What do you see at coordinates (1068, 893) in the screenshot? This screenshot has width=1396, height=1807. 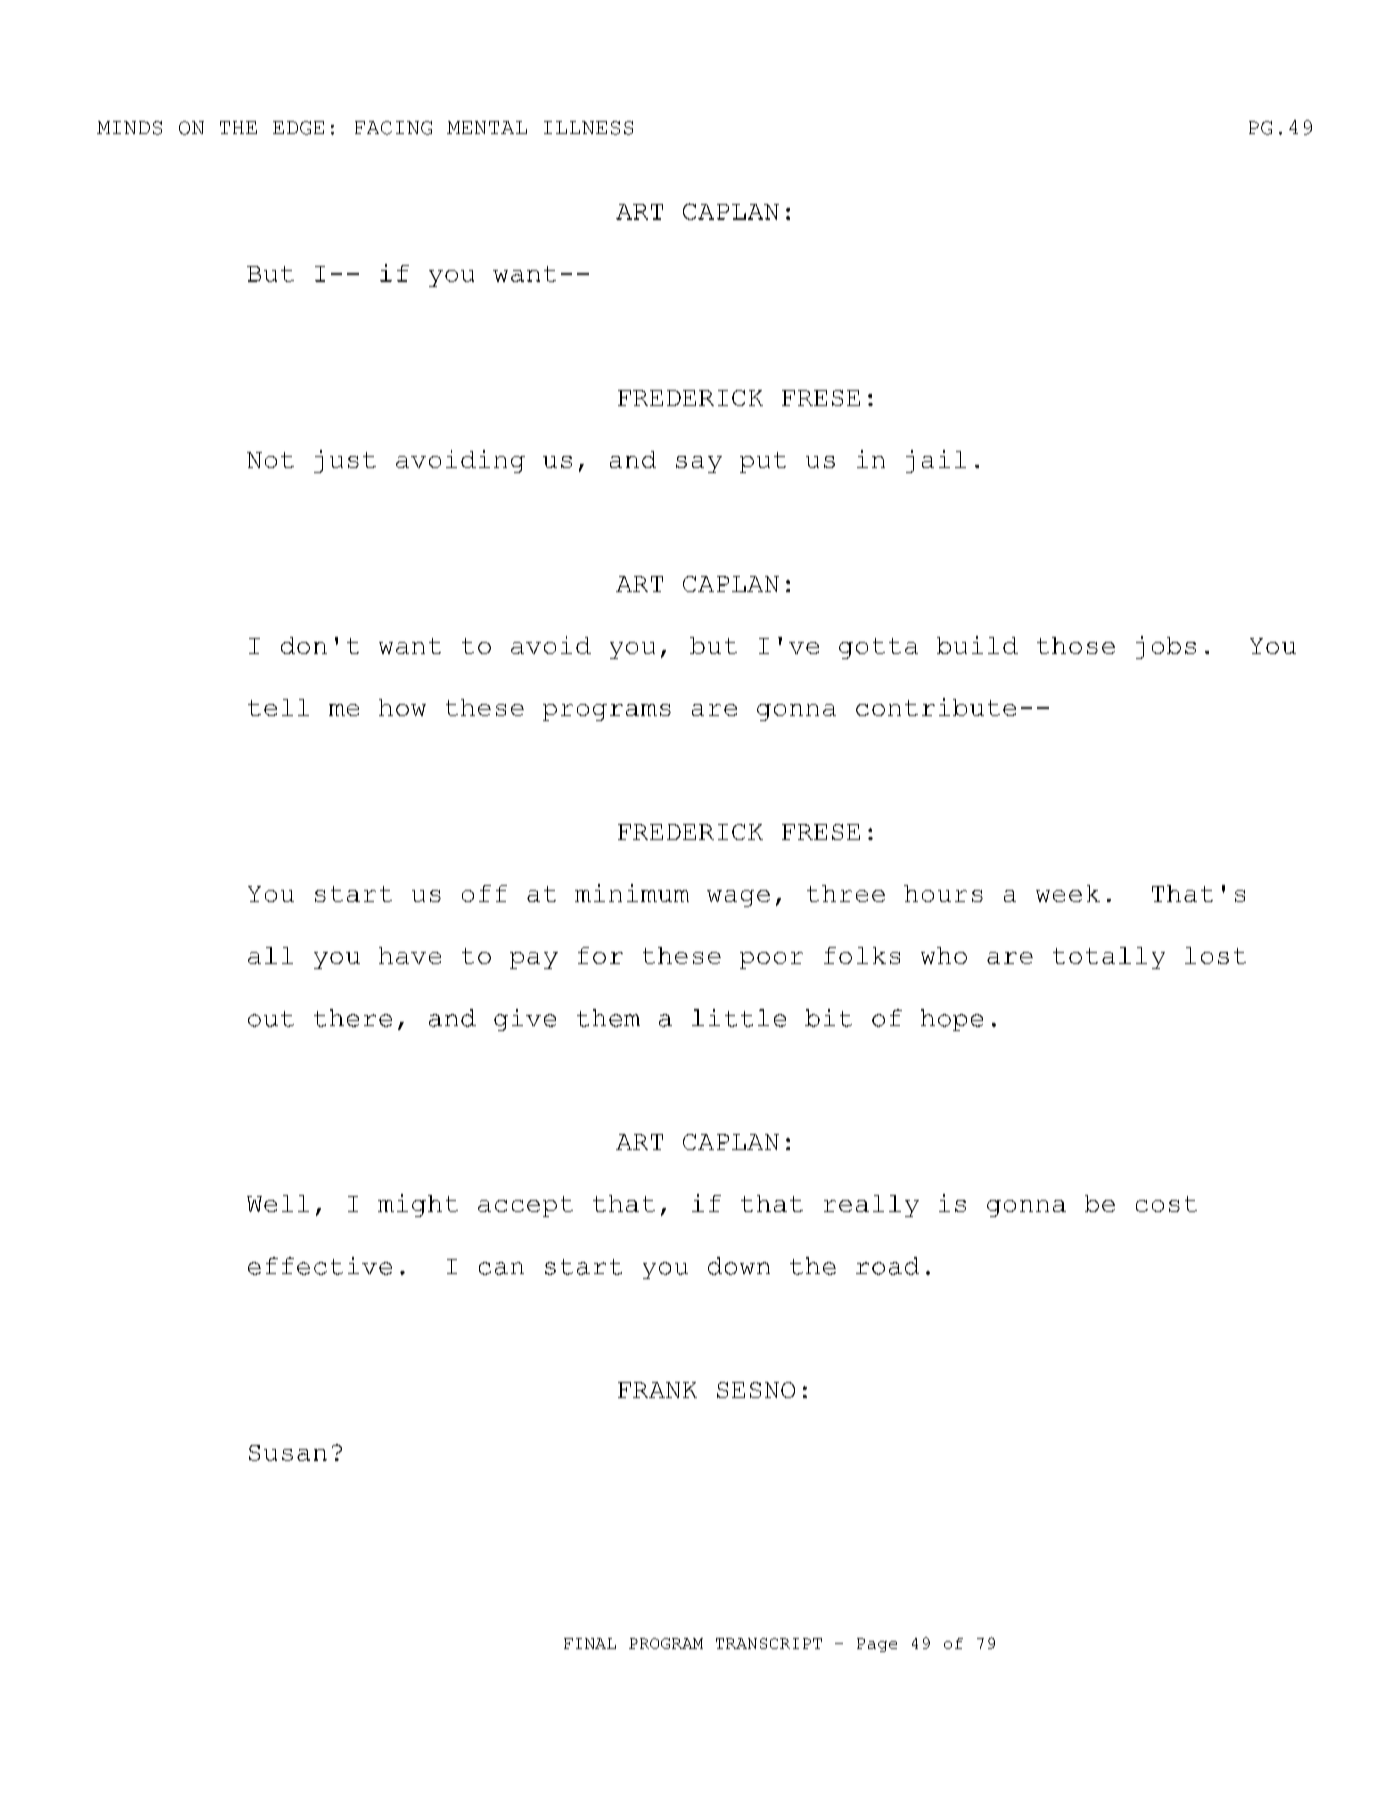 I see `week` at bounding box center [1068, 893].
